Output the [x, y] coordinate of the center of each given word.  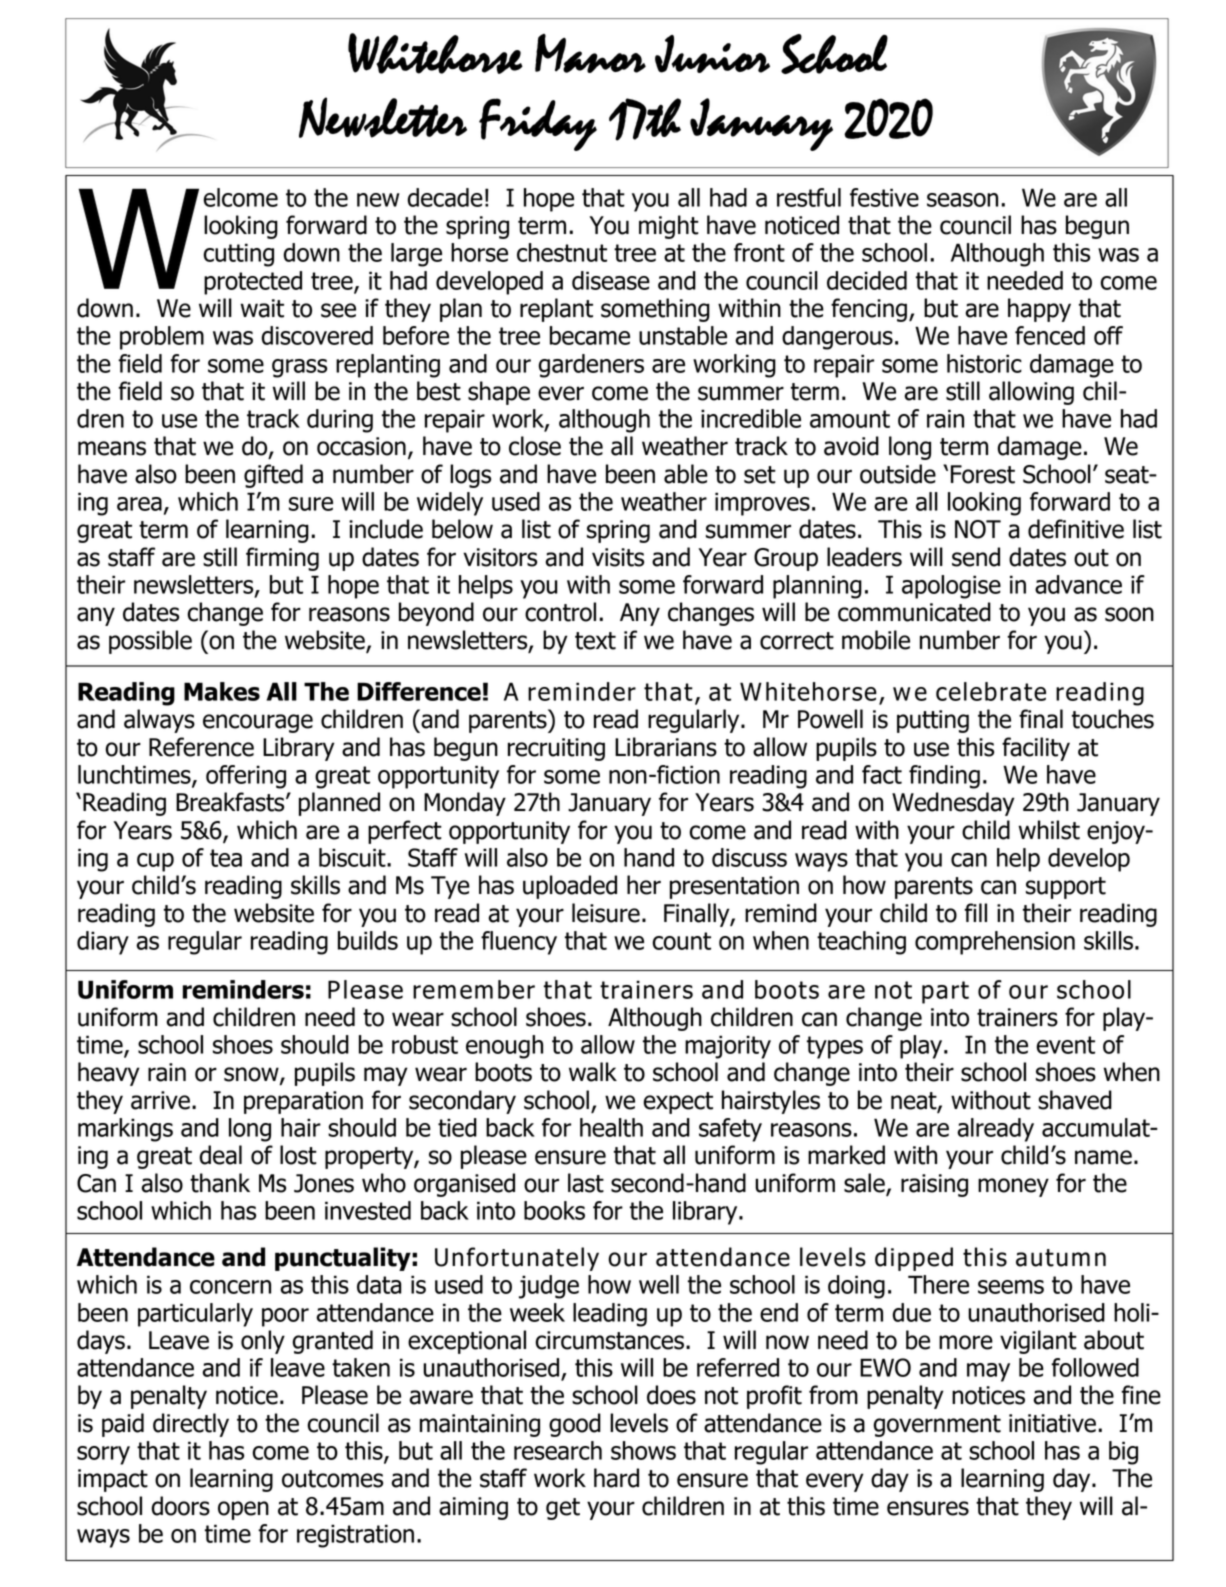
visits [618, 557]
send [976, 557]
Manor [590, 53]
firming [282, 559]
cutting [239, 255]
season [962, 200]
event [1065, 1045]
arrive [160, 1100]
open [243, 1510]
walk [593, 1072]
